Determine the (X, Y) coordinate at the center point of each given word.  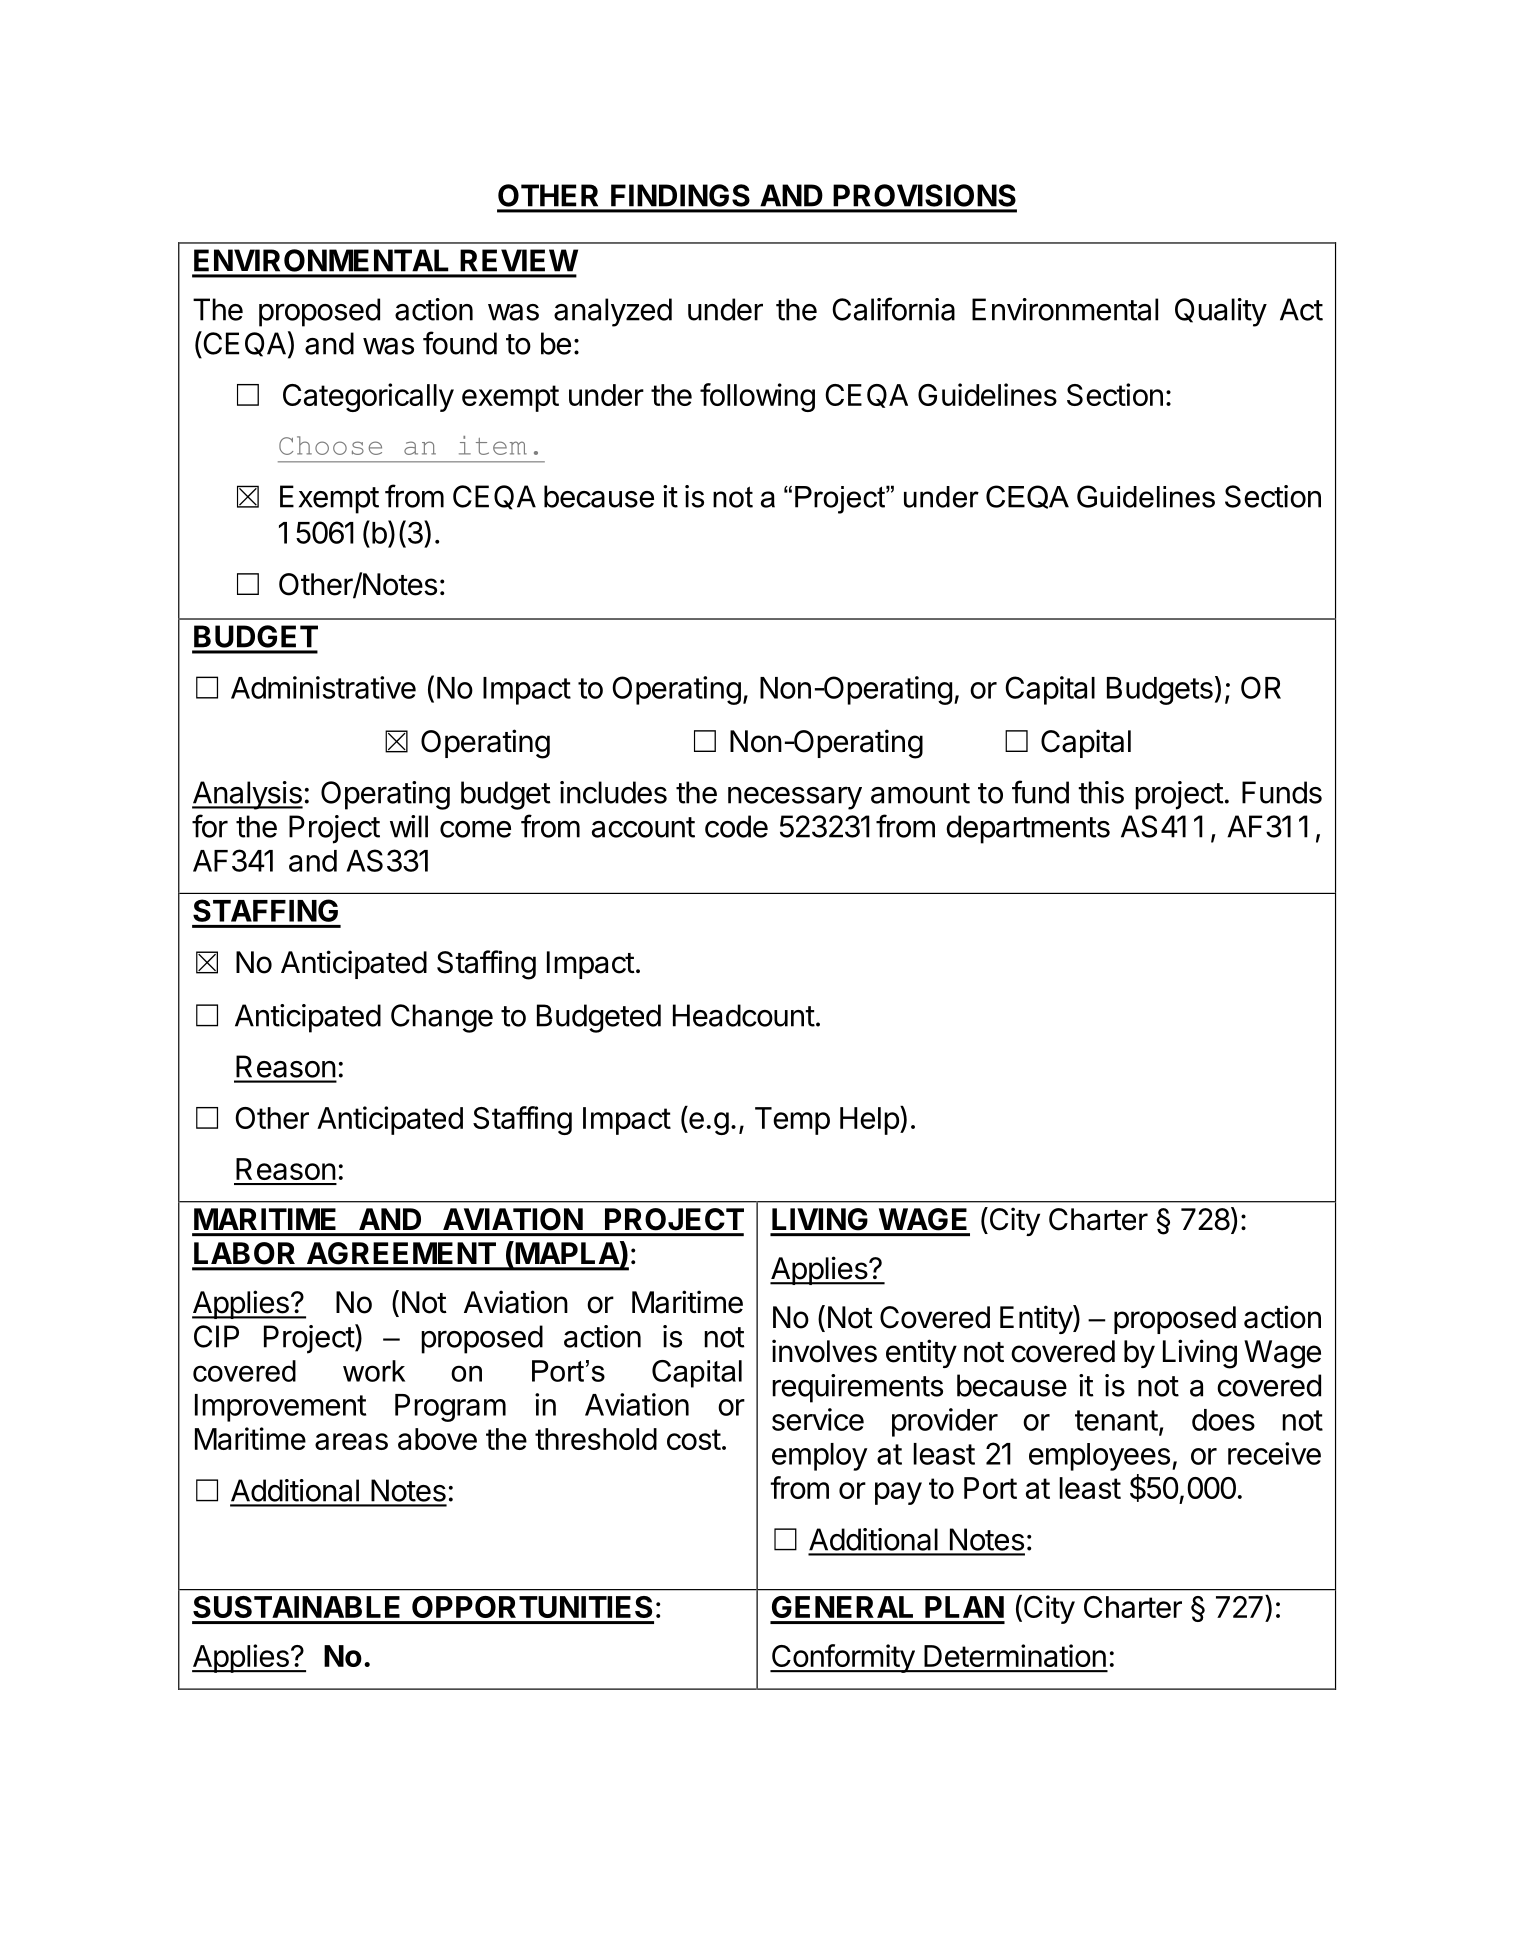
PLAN (964, 1607)
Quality (1221, 312)
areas (351, 1441)
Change (442, 1018)
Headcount (744, 1015)
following (757, 397)
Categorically (368, 397)
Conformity (843, 1658)
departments (1028, 829)
